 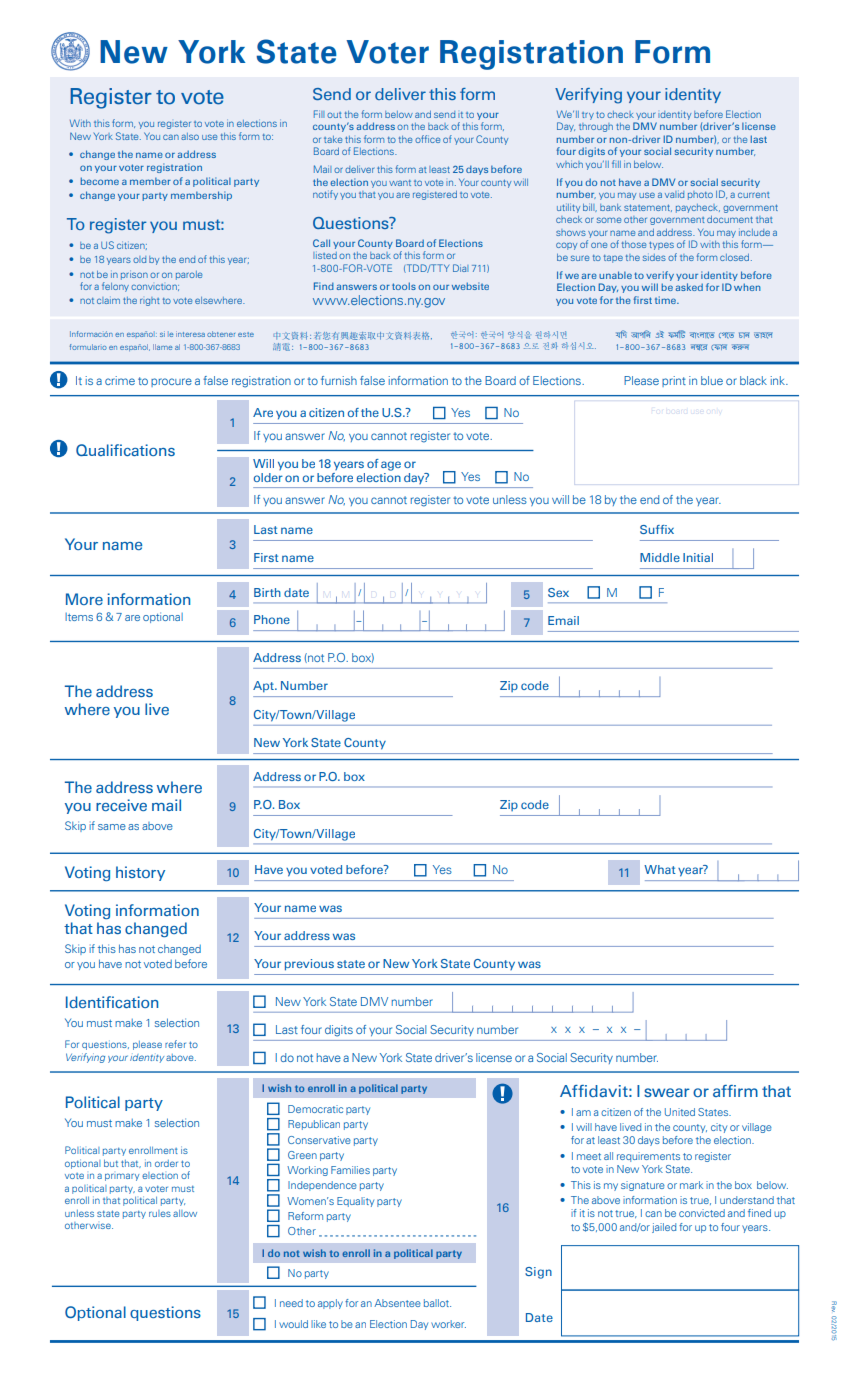 I want to click on photo, so click(x=700, y=195).
